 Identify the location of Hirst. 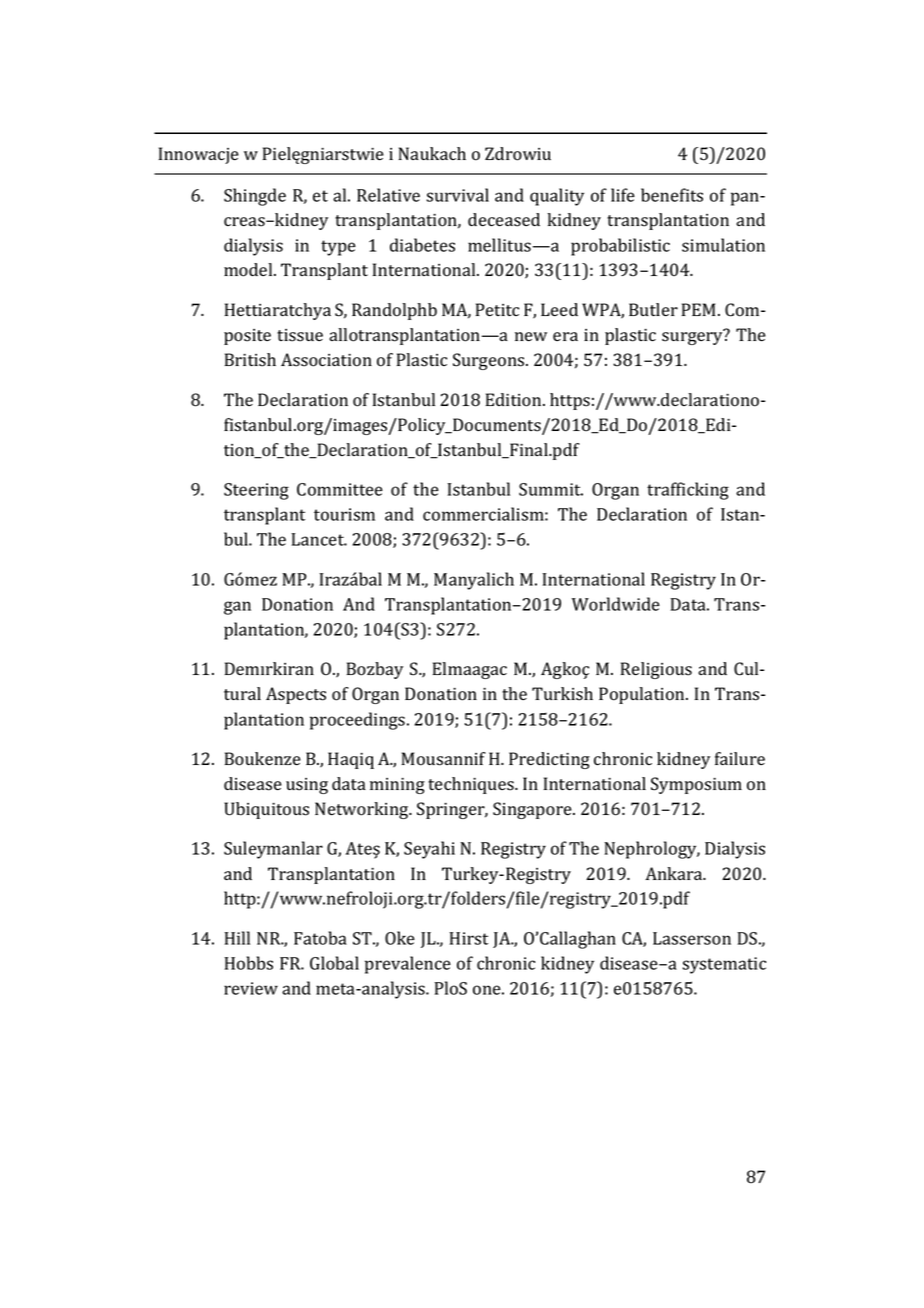
(468, 938).
